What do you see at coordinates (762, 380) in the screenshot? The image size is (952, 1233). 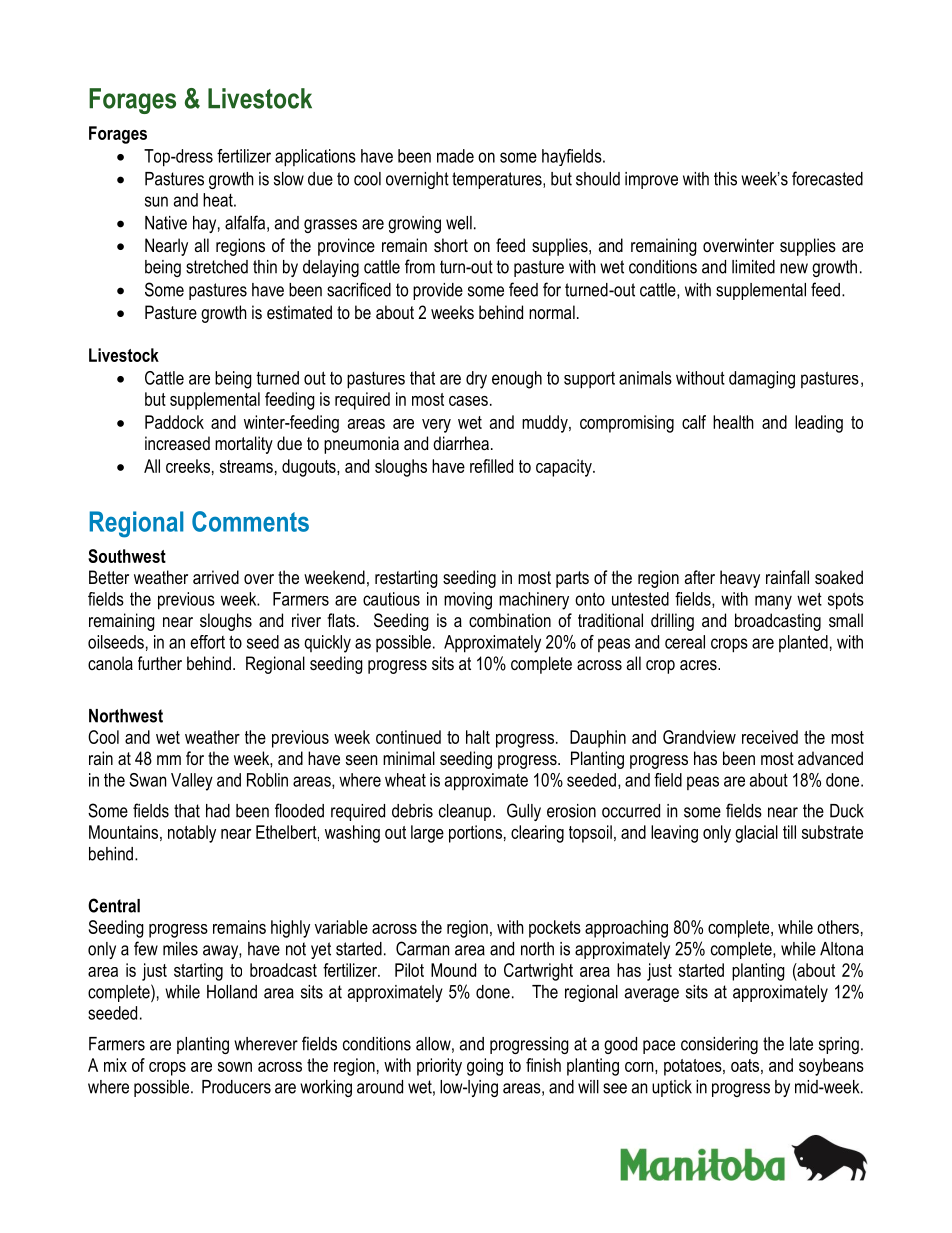 I see `damaging` at bounding box center [762, 380].
